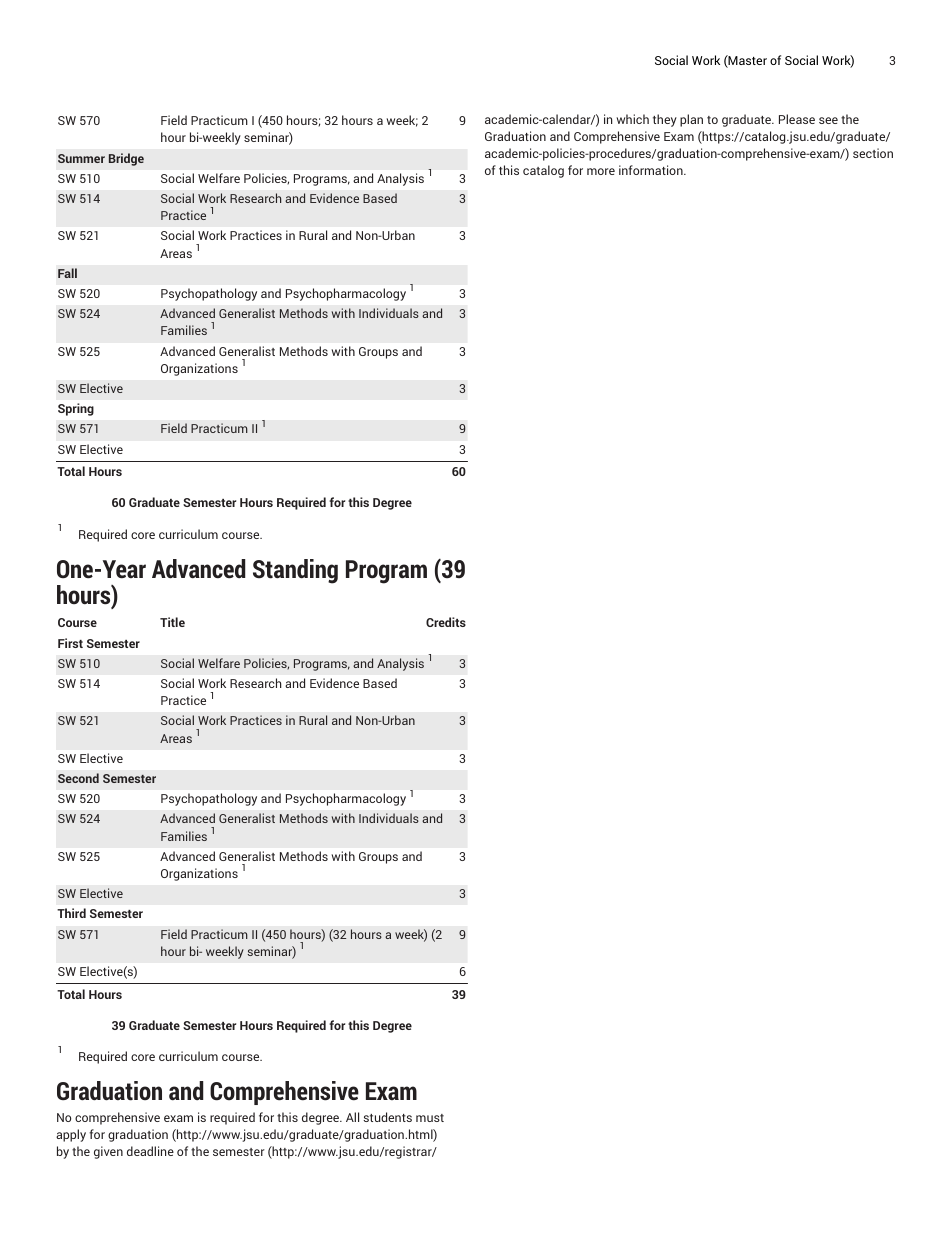 The image size is (952, 1233). I want to click on information, so click(652, 170).
